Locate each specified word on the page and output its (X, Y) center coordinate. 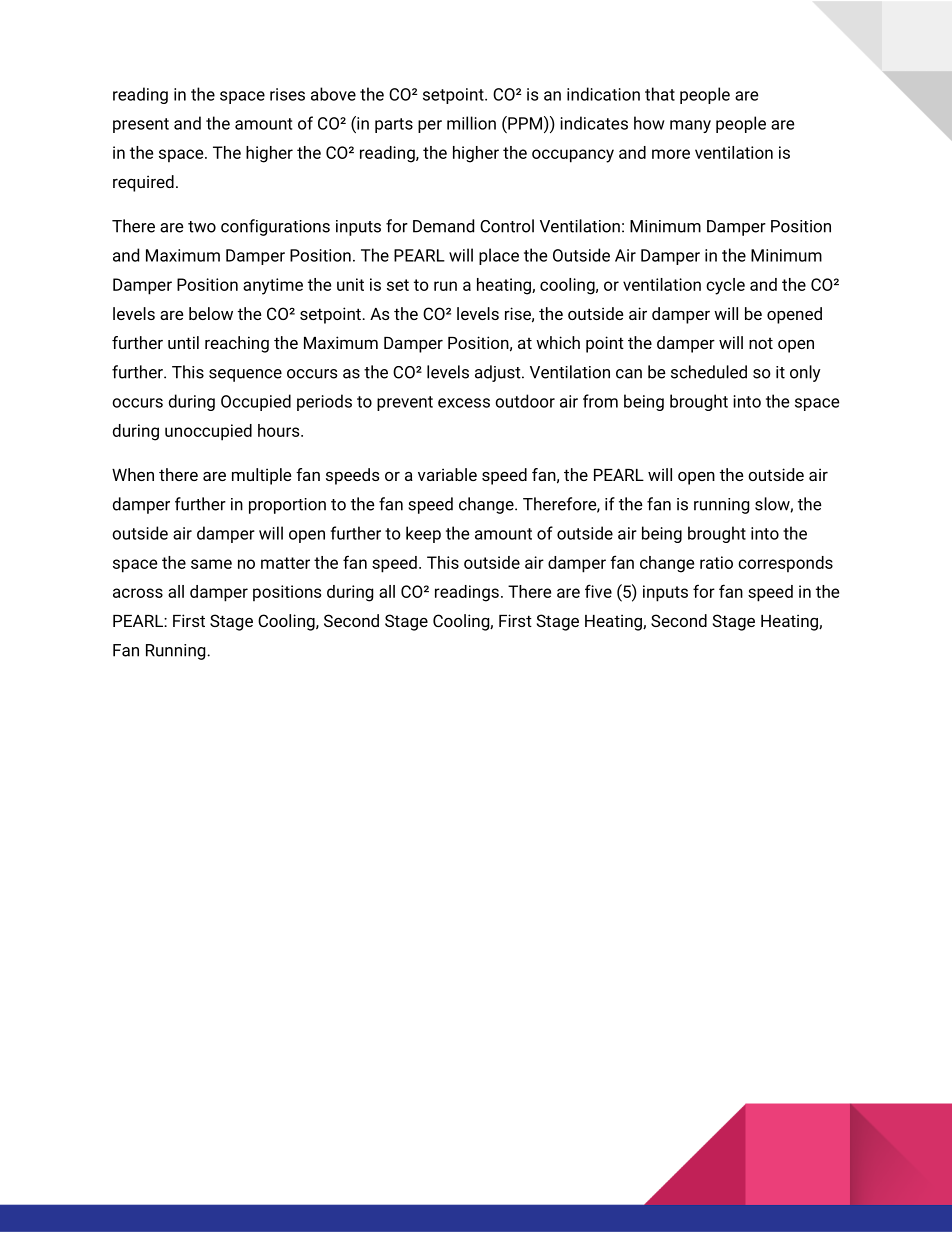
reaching (237, 344)
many (690, 126)
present (141, 125)
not (761, 343)
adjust (499, 373)
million (471, 123)
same (211, 564)
